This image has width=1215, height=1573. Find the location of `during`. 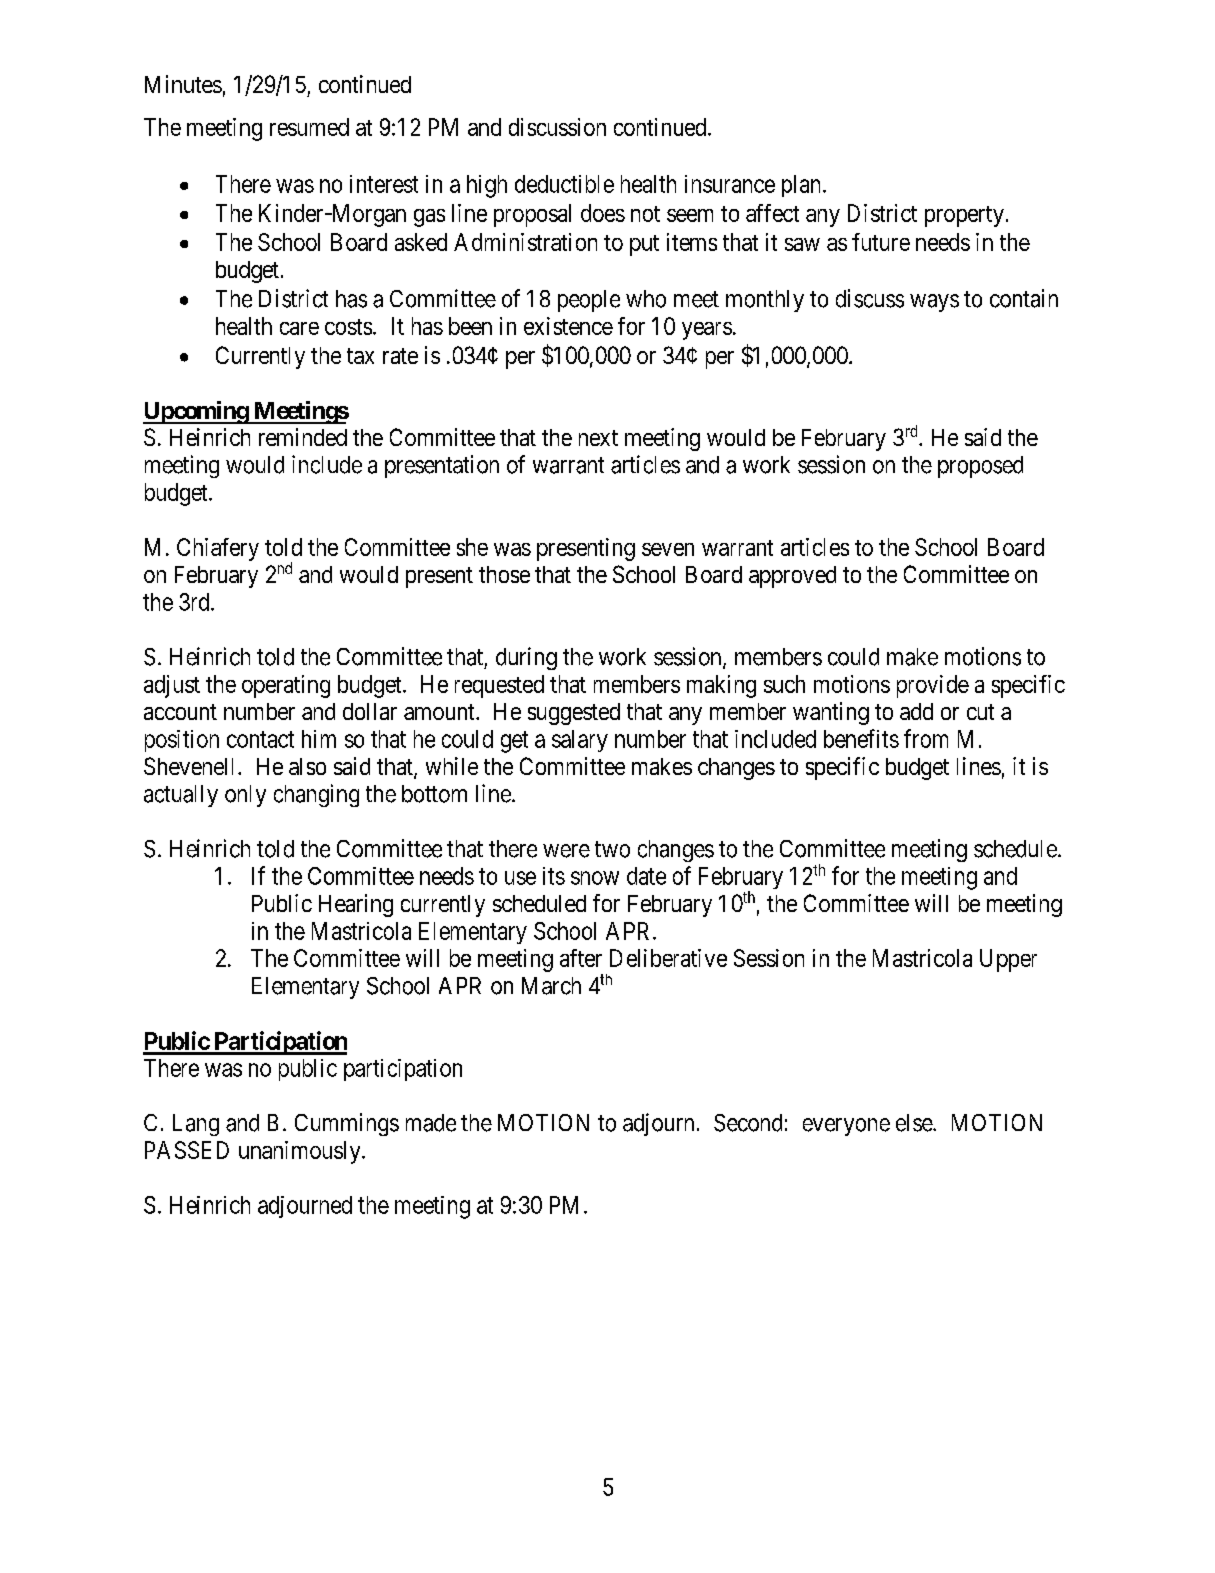

during is located at coordinates (526, 658).
